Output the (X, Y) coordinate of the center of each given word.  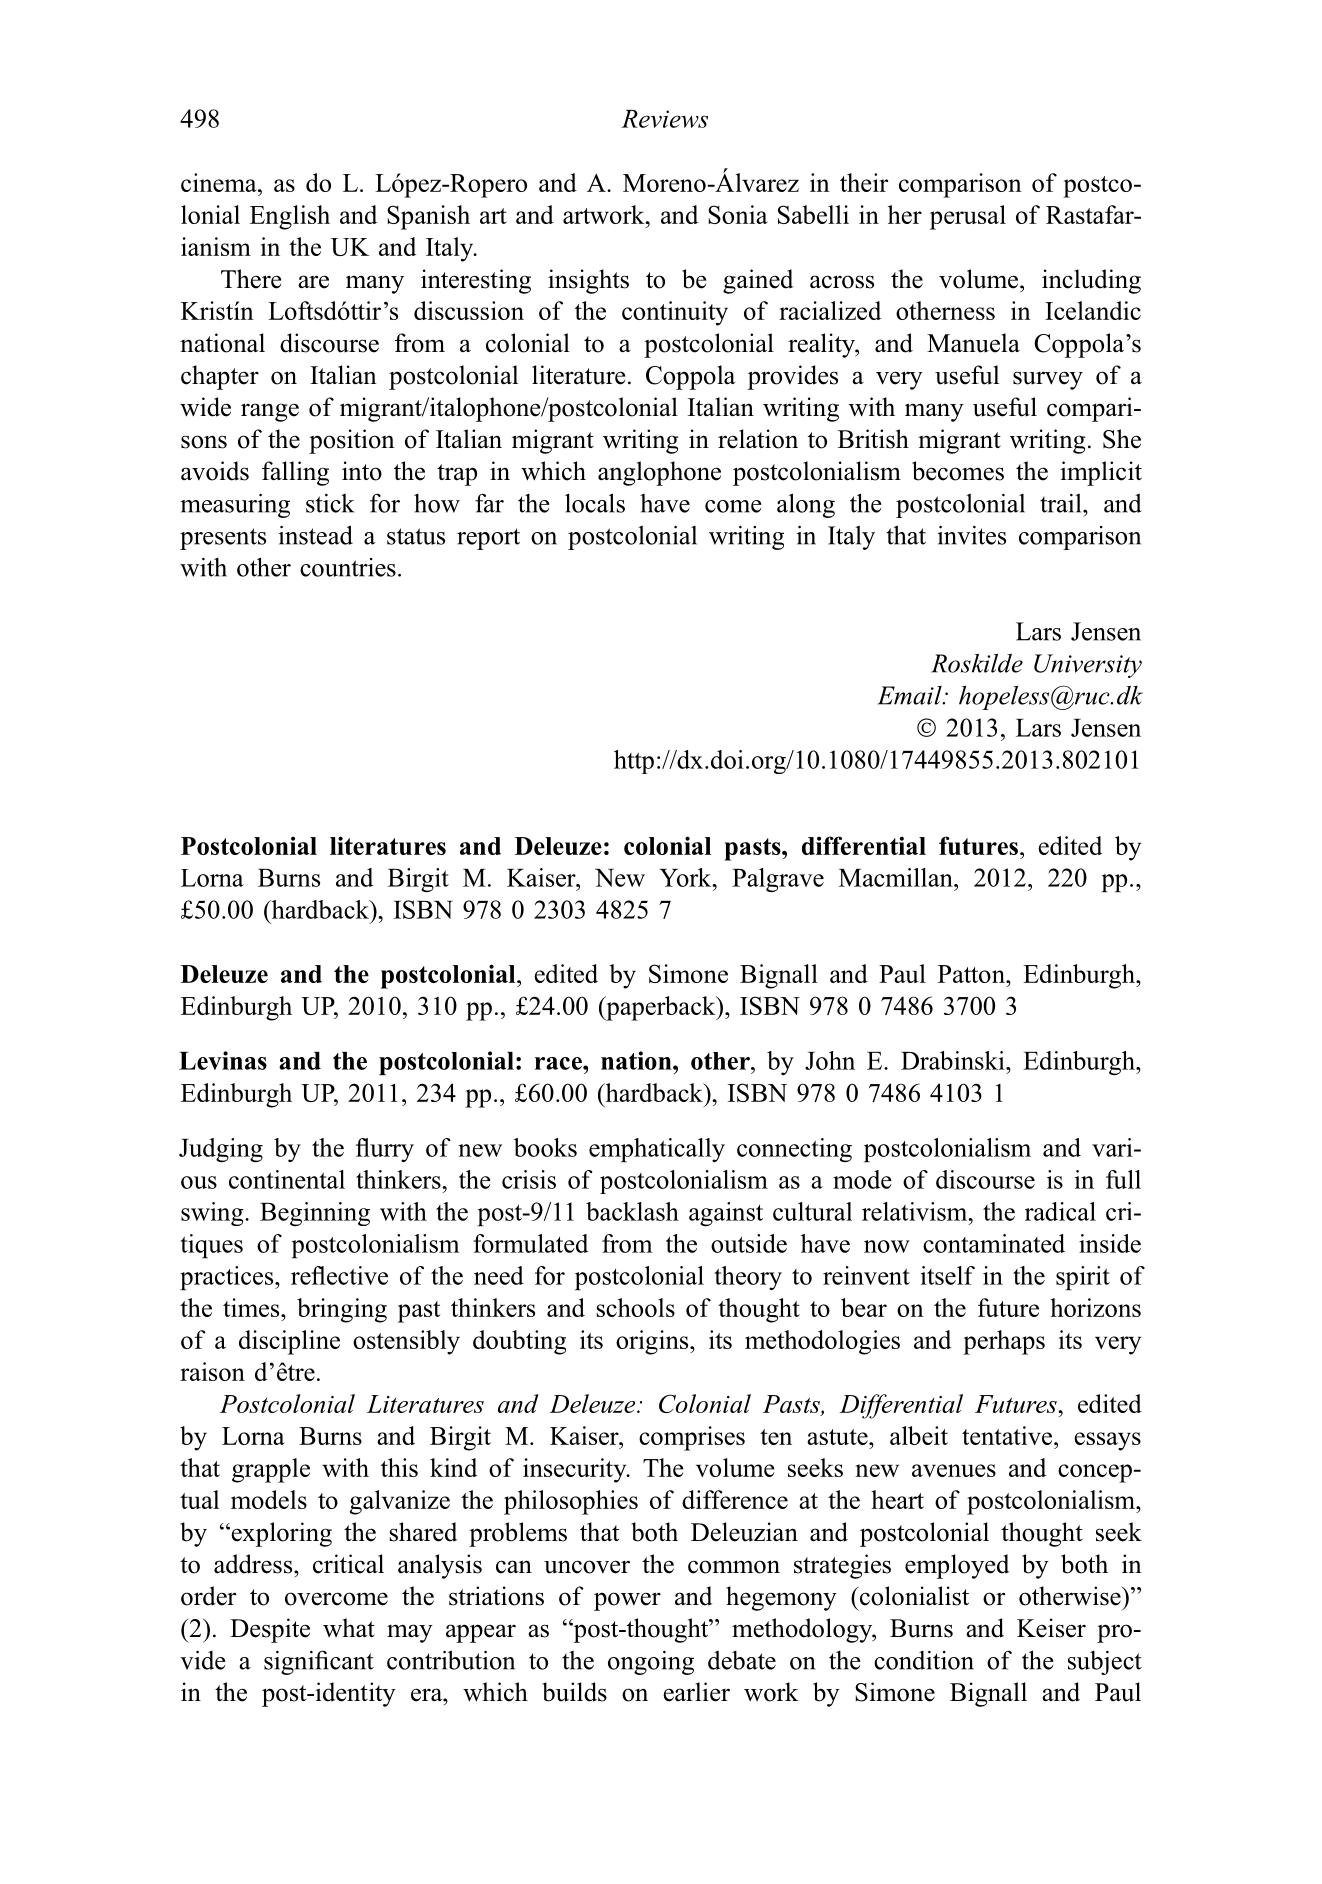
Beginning (315, 1214)
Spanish (428, 217)
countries (348, 567)
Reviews (664, 119)
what (349, 1627)
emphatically (657, 1150)
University (1088, 666)
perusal (968, 217)
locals (595, 503)
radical (1060, 1211)
